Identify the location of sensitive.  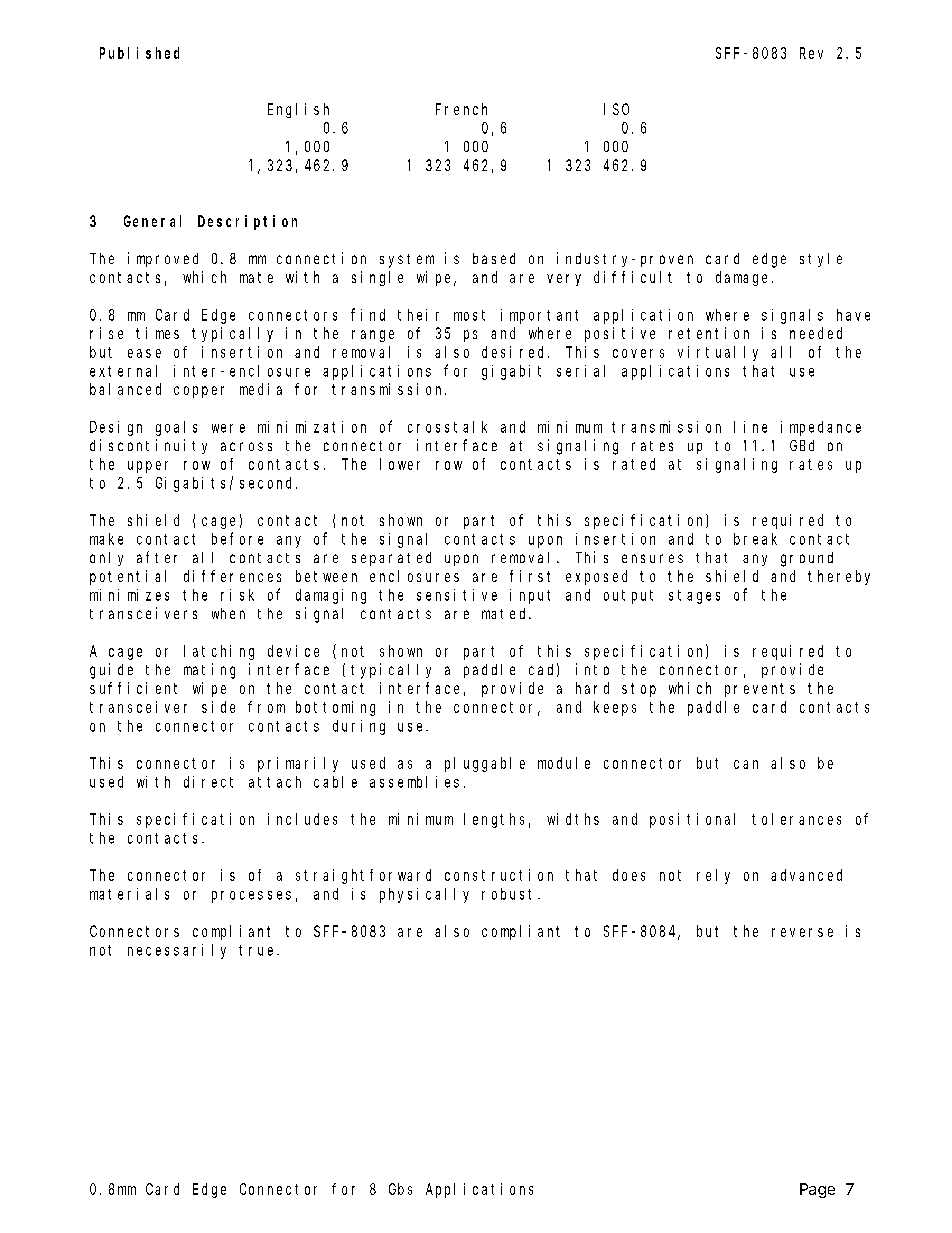
(457, 595).
